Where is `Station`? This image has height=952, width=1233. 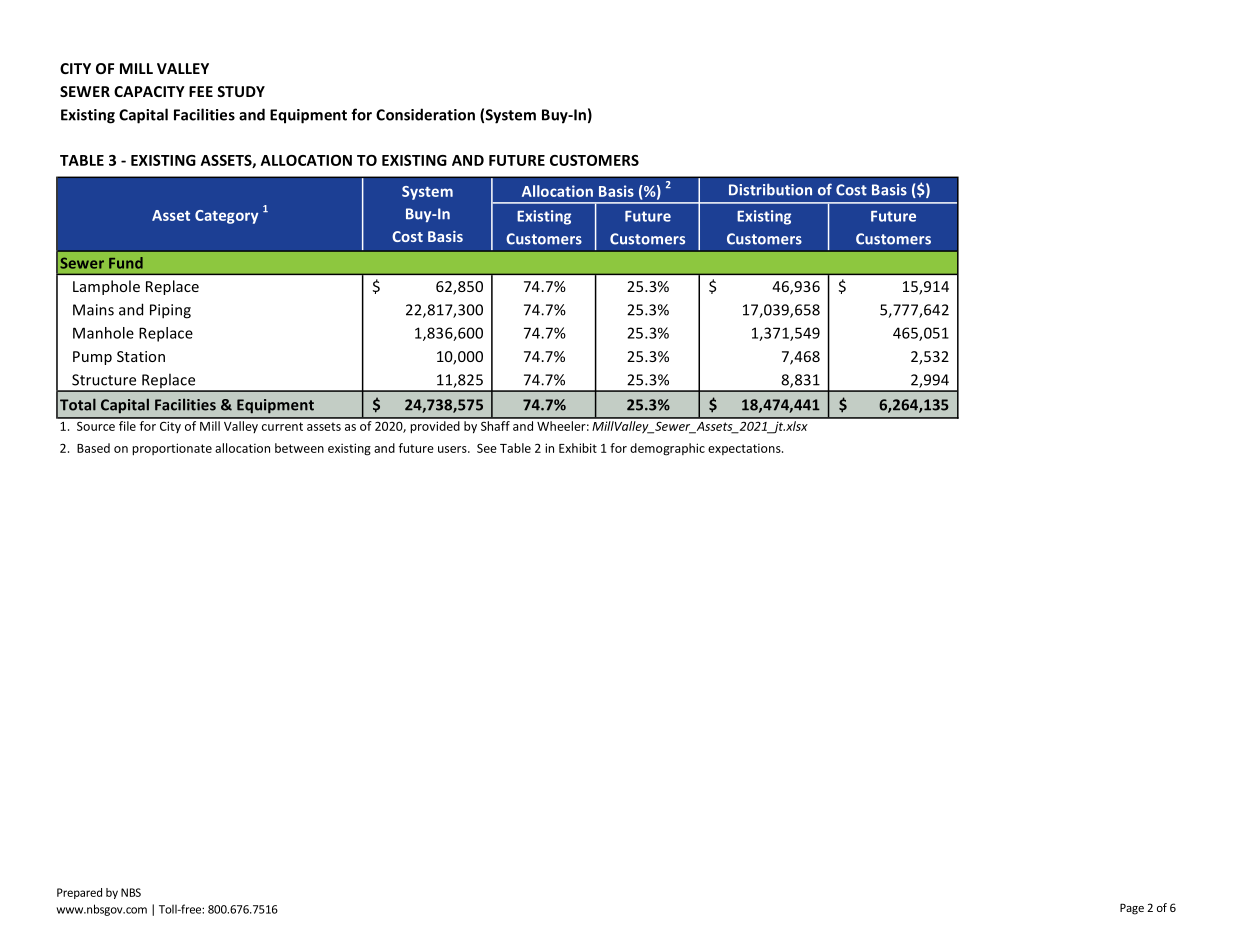
Station is located at coordinates (141, 356).
